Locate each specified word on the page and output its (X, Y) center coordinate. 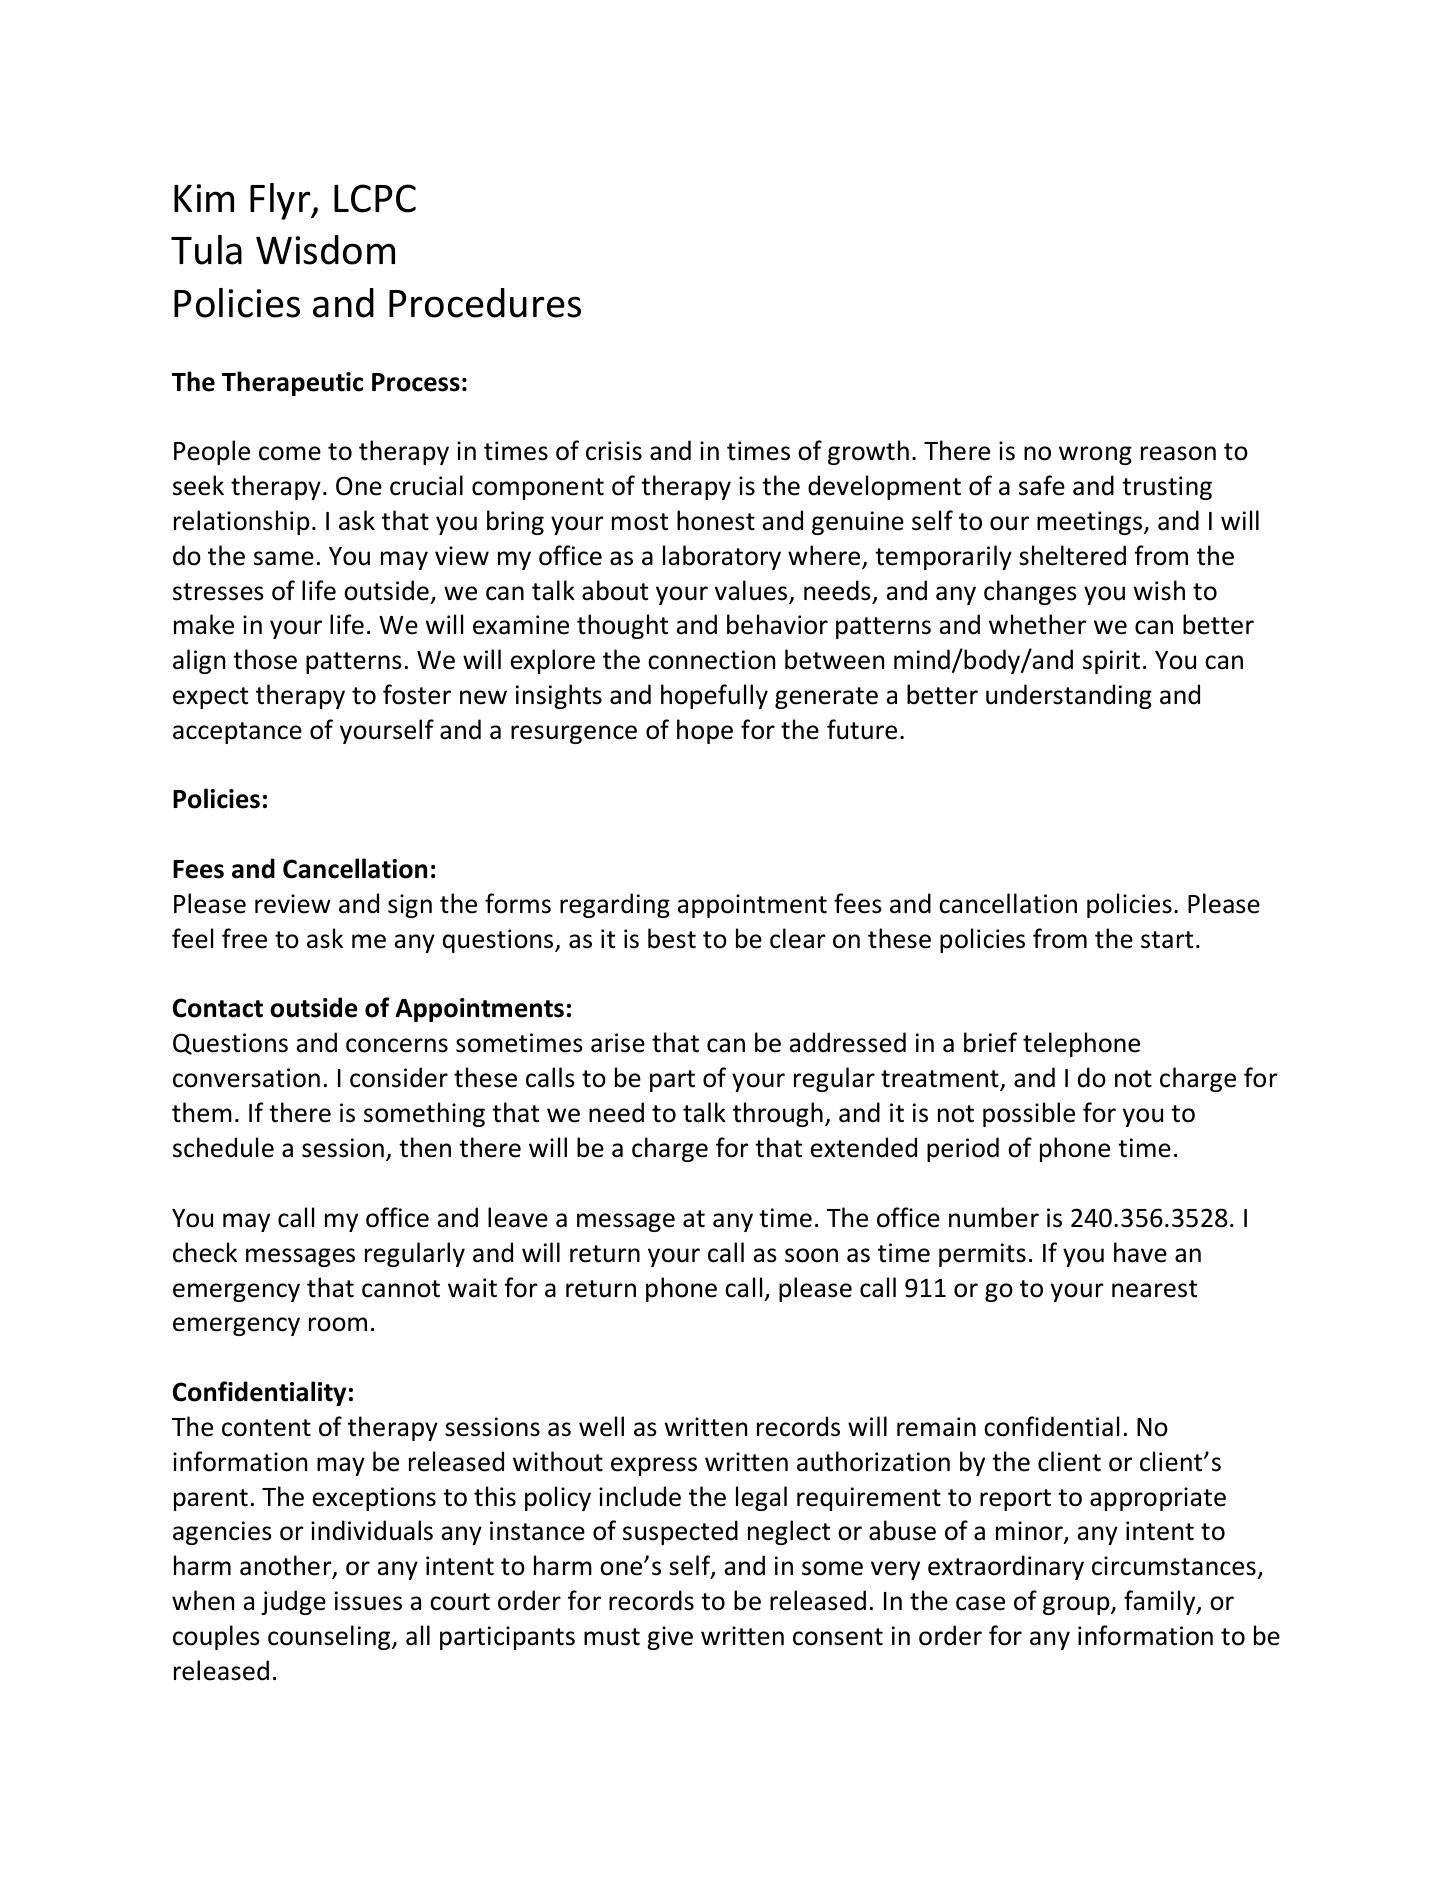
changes (1030, 592)
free (244, 938)
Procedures (485, 303)
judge (293, 1602)
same (284, 558)
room (338, 1324)
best (672, 938)
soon (811, 1255)
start (1167, 940)
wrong (1095, 455)
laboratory (722, 557)
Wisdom (325, 250)
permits (982, 1255)
